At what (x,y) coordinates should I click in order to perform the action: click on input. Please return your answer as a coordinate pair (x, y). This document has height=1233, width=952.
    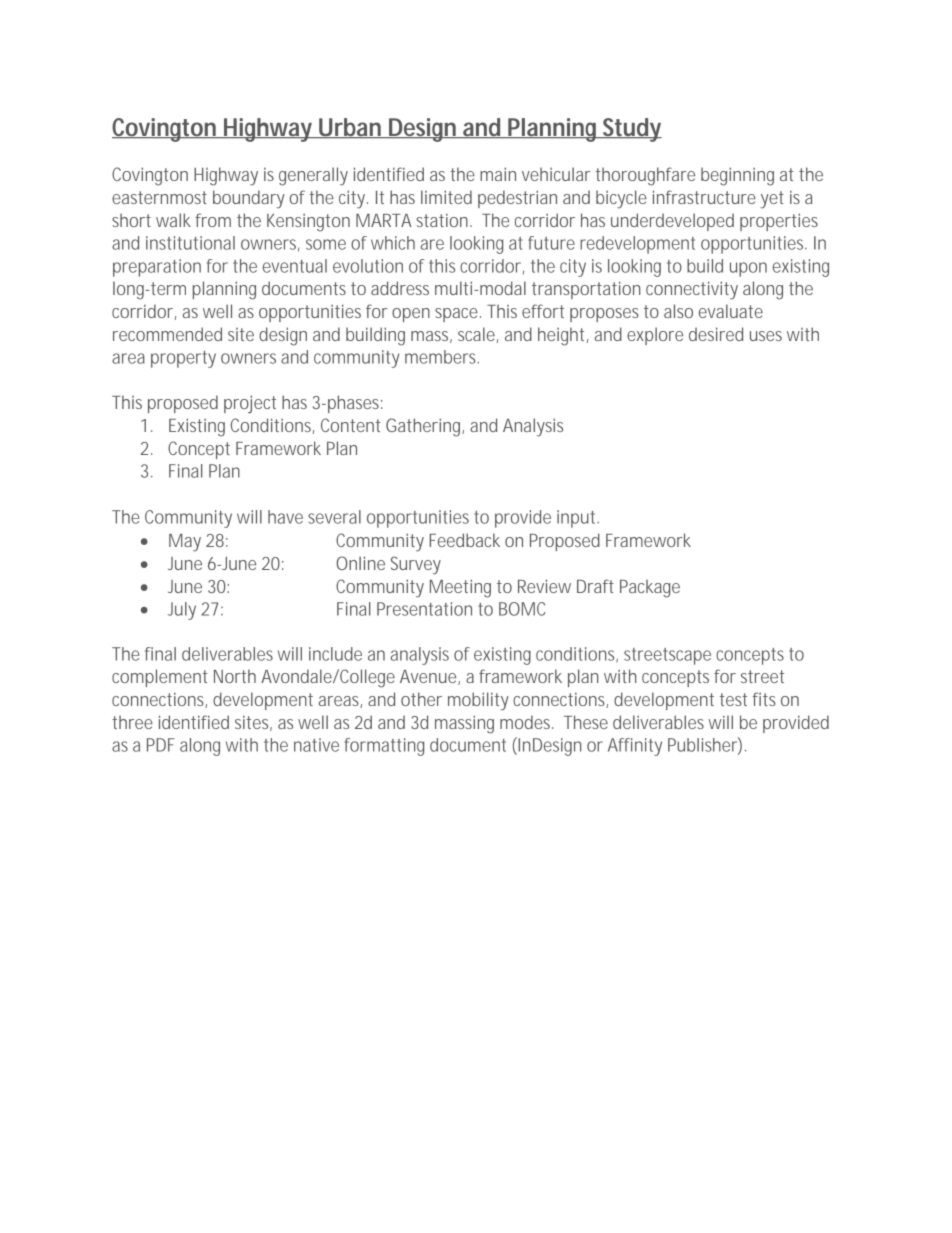
    Looking at the image, I should click on (578, 519).
